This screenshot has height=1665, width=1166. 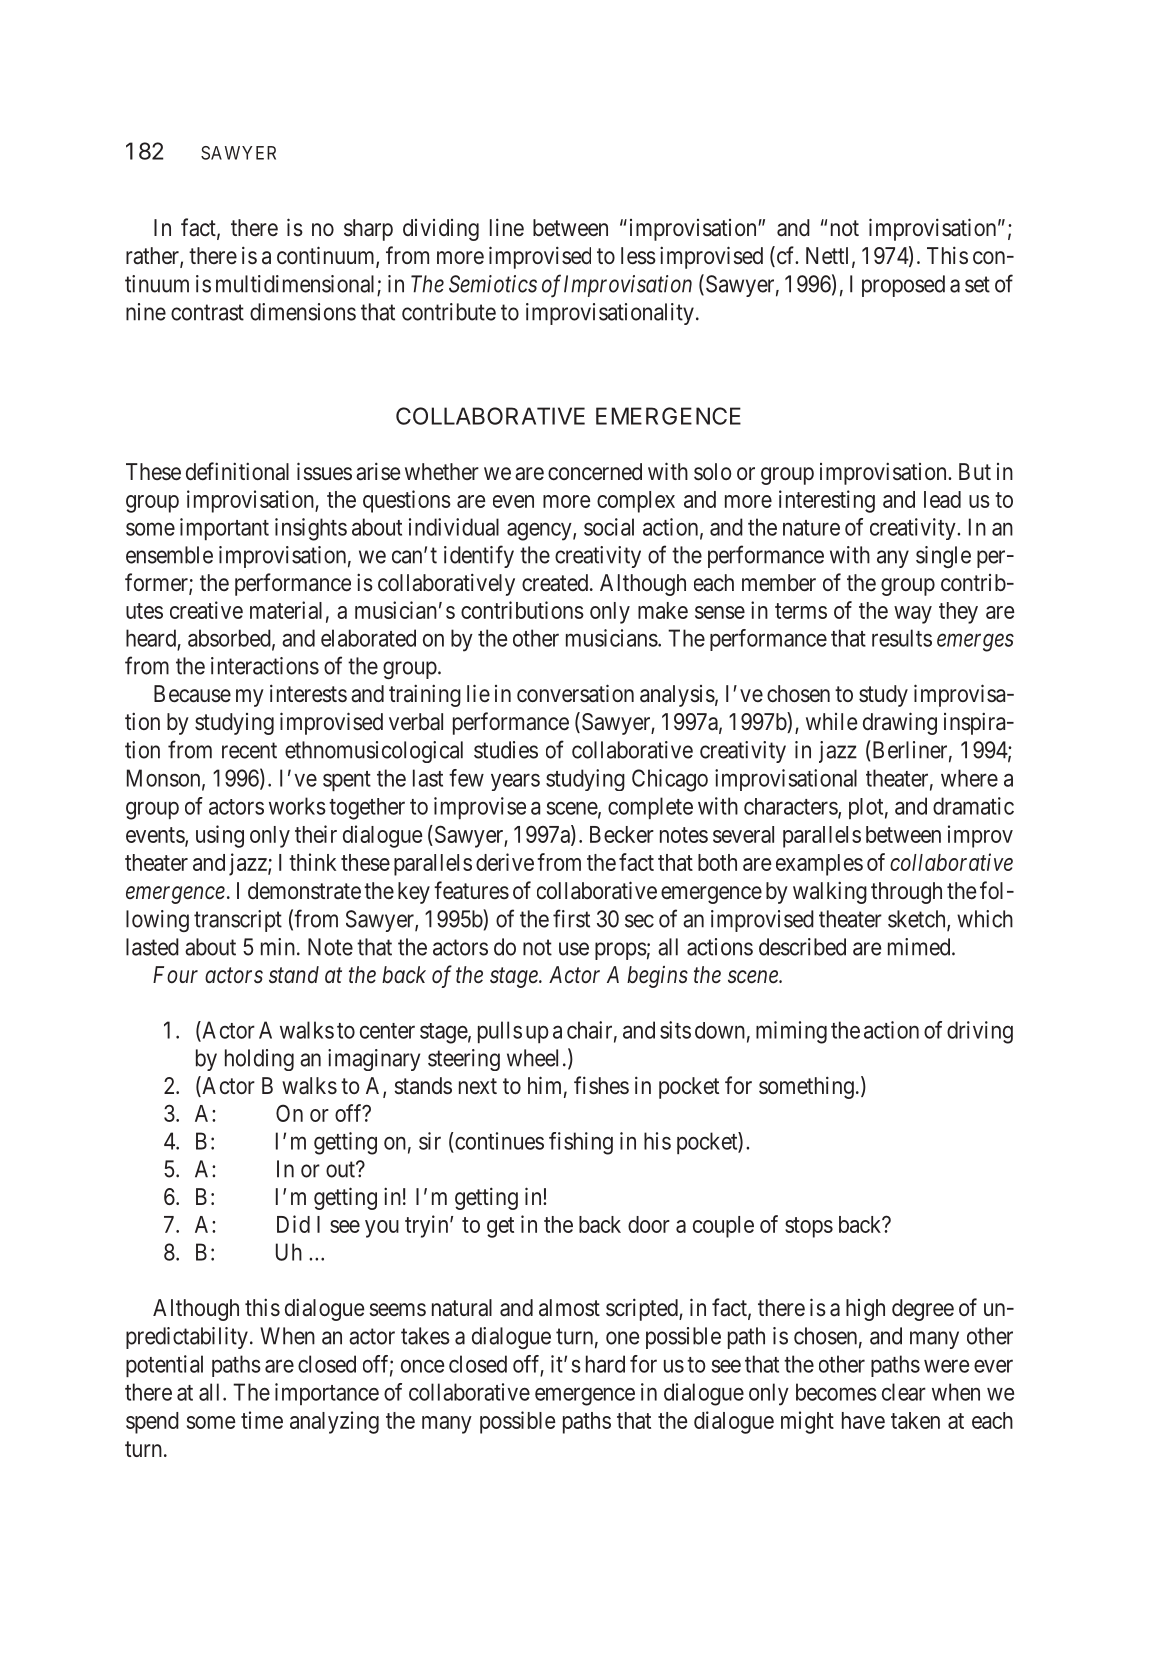 What do you see at coordinates (262, 1420) in the screenshot?
I see `time` at bounding box center [262, 1420].
